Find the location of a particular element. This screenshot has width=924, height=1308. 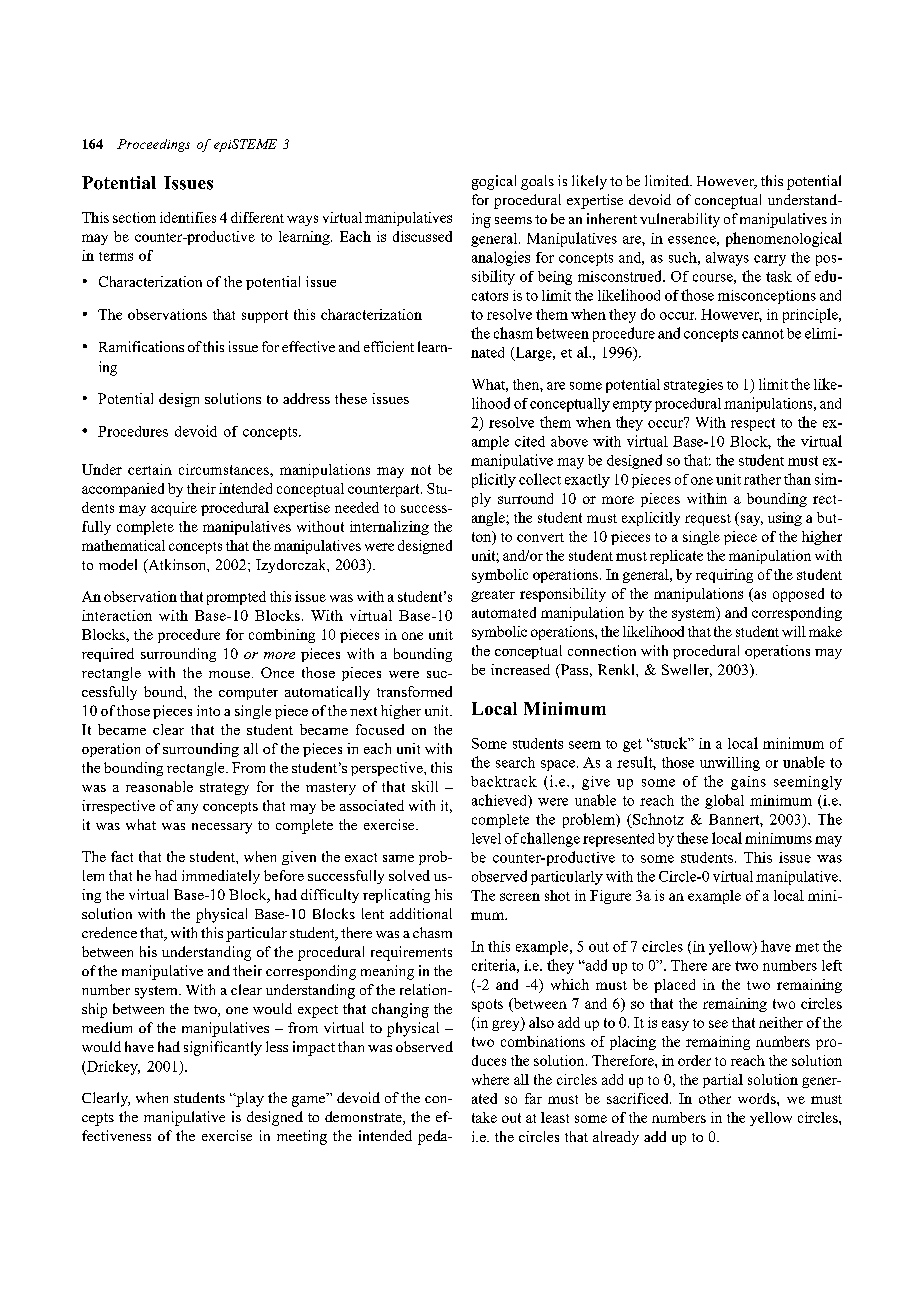

Proceedings is located at coordinates (153, 145).
